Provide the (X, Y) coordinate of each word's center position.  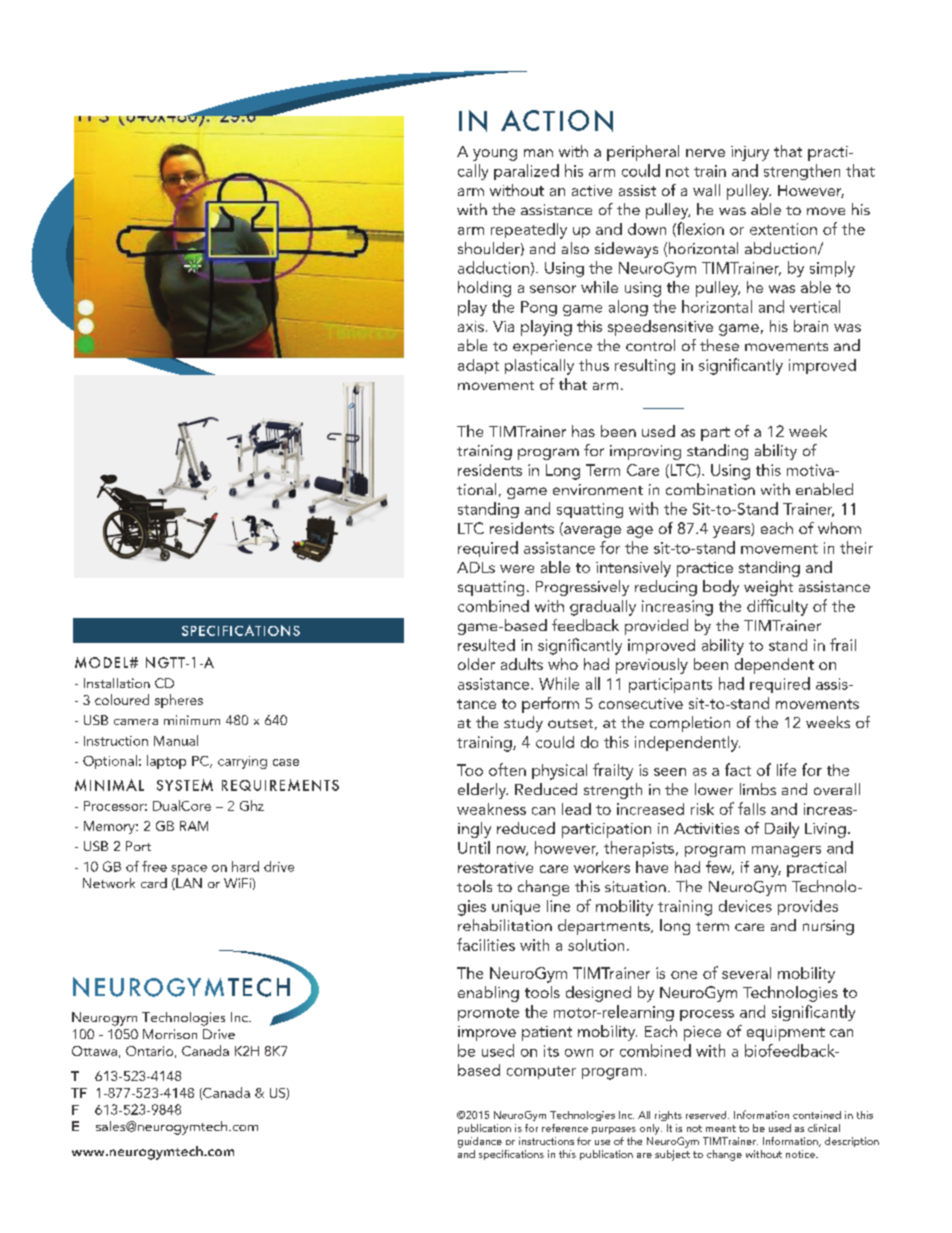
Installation (117, 683)
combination (710, 489)
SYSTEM (185, 785)
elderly (483, 791)
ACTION (557, 121)
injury (750, 153)
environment (598, 489)
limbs (758, 789)
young (495, 155)
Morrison (170, 1034)
